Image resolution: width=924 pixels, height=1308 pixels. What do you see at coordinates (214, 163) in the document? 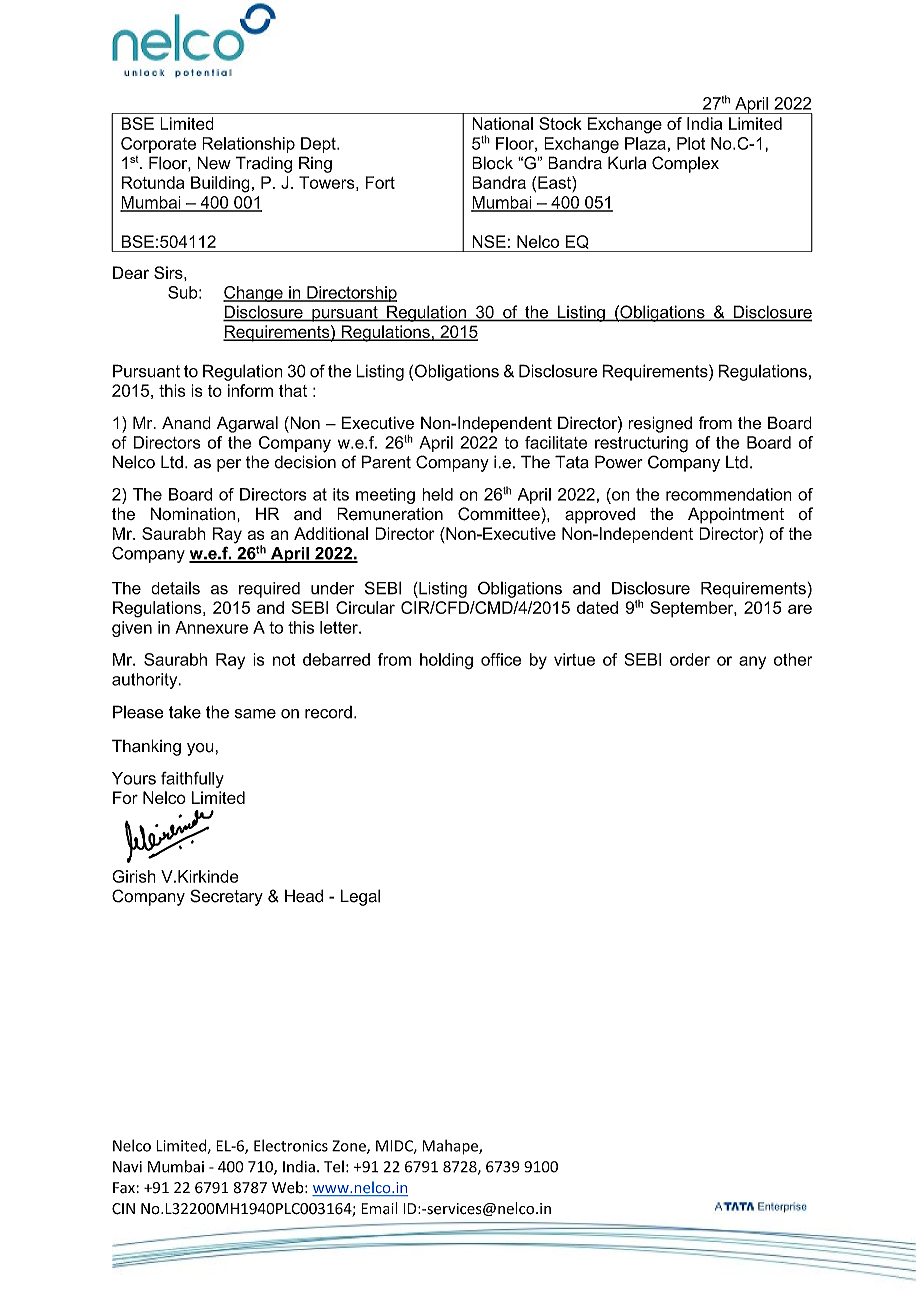
I see `New` at bounding box center [214, 163].
